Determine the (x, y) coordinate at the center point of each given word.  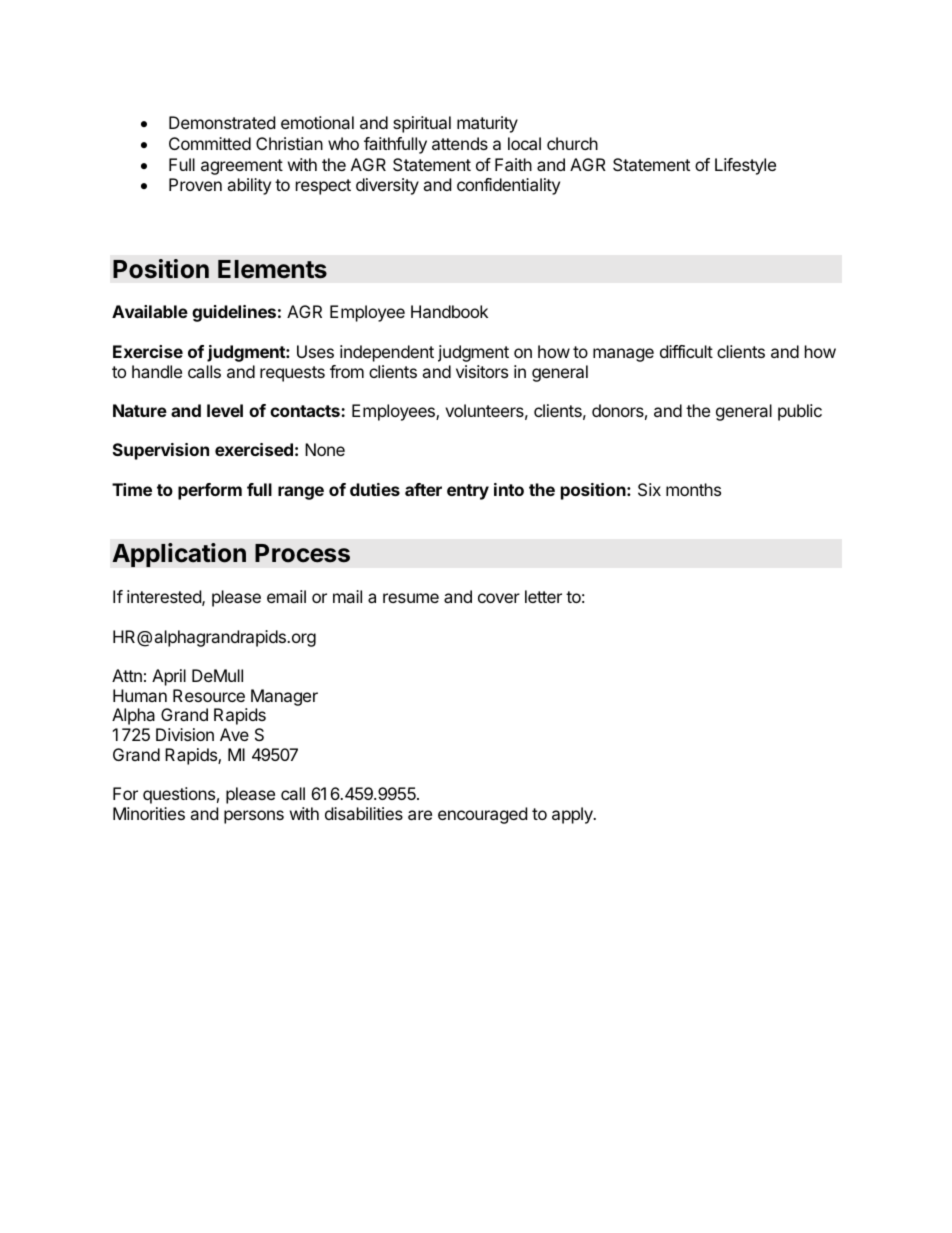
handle (157, 371)
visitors (482, 371)
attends (460, 143)
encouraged (482, 815)
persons (254, 817)
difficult (686, 351)
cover (499, 598)
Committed (210, 143)
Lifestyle (745, 166)
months (693, 489)
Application (179, 555)
